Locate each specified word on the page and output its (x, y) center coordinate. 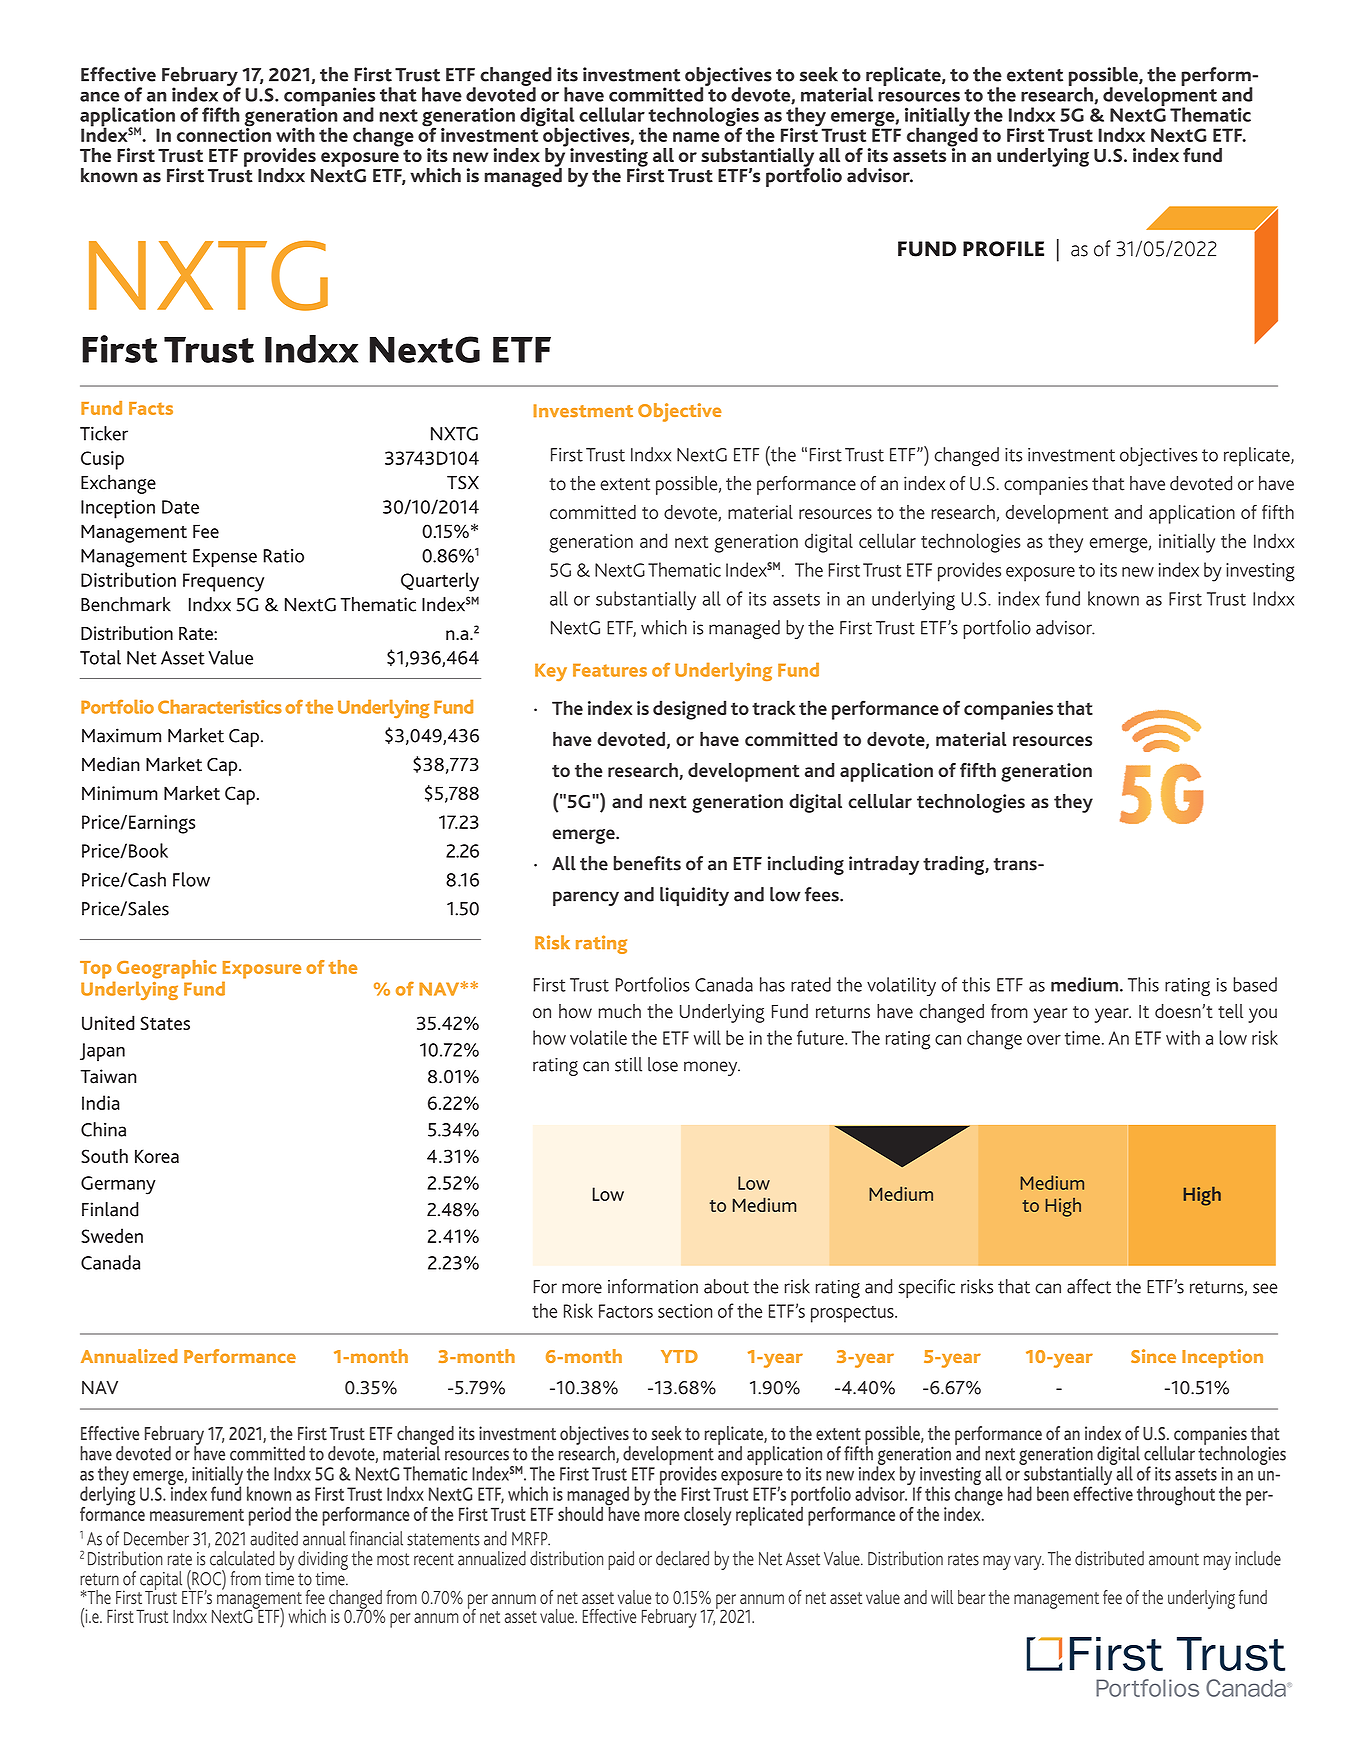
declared (682, 1558)
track (774, 707)
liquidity (694, 896)
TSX (463, 483)
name (696, 137)
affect (1089, 1286)
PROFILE (1003, 249)
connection (224, 133)
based (1255, 984)
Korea (157, 1156)
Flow (191, 879)
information (653, 1286)
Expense (225, 558)
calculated (242, 1558)
